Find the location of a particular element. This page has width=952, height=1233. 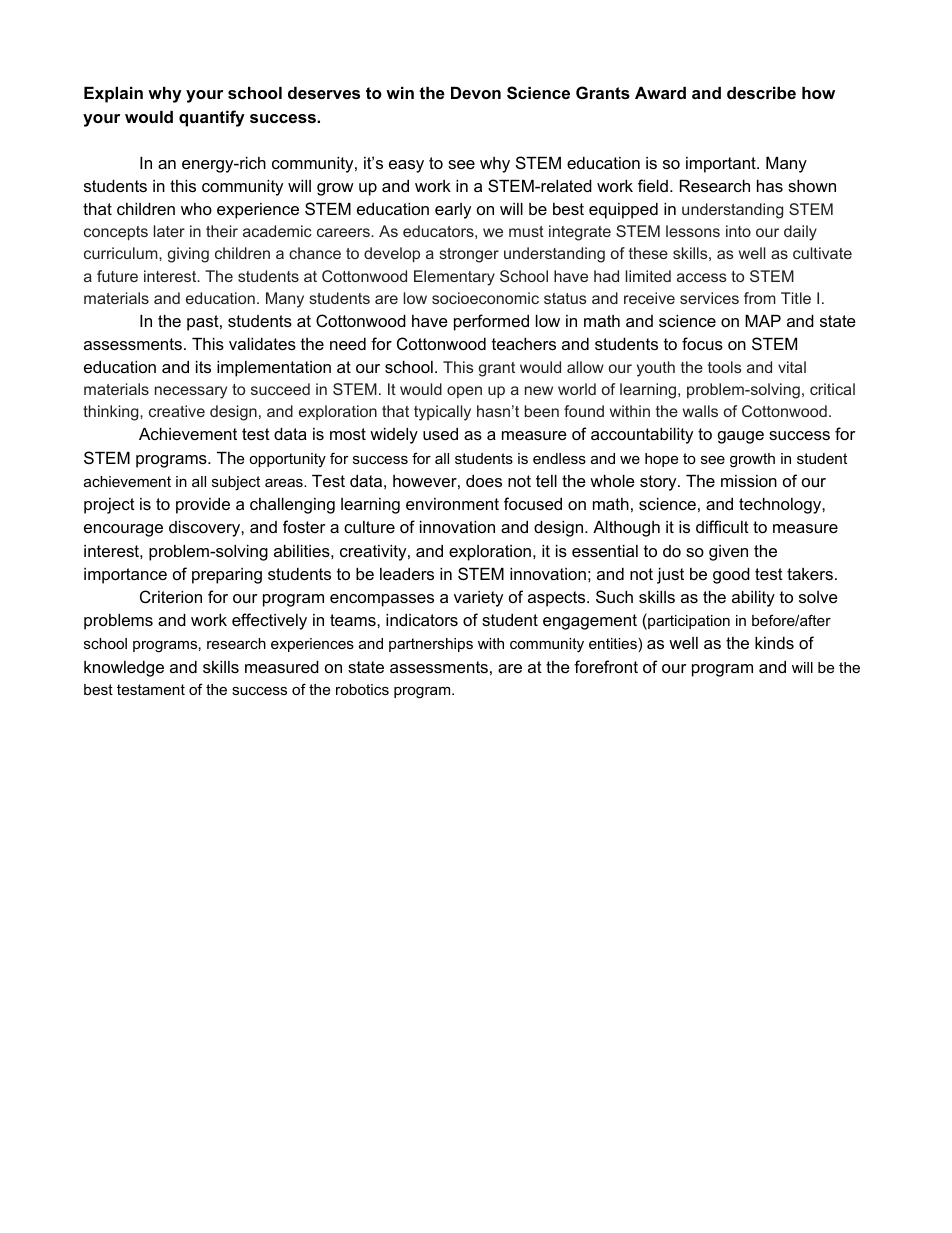

from is located at coordinates (760, 298).
